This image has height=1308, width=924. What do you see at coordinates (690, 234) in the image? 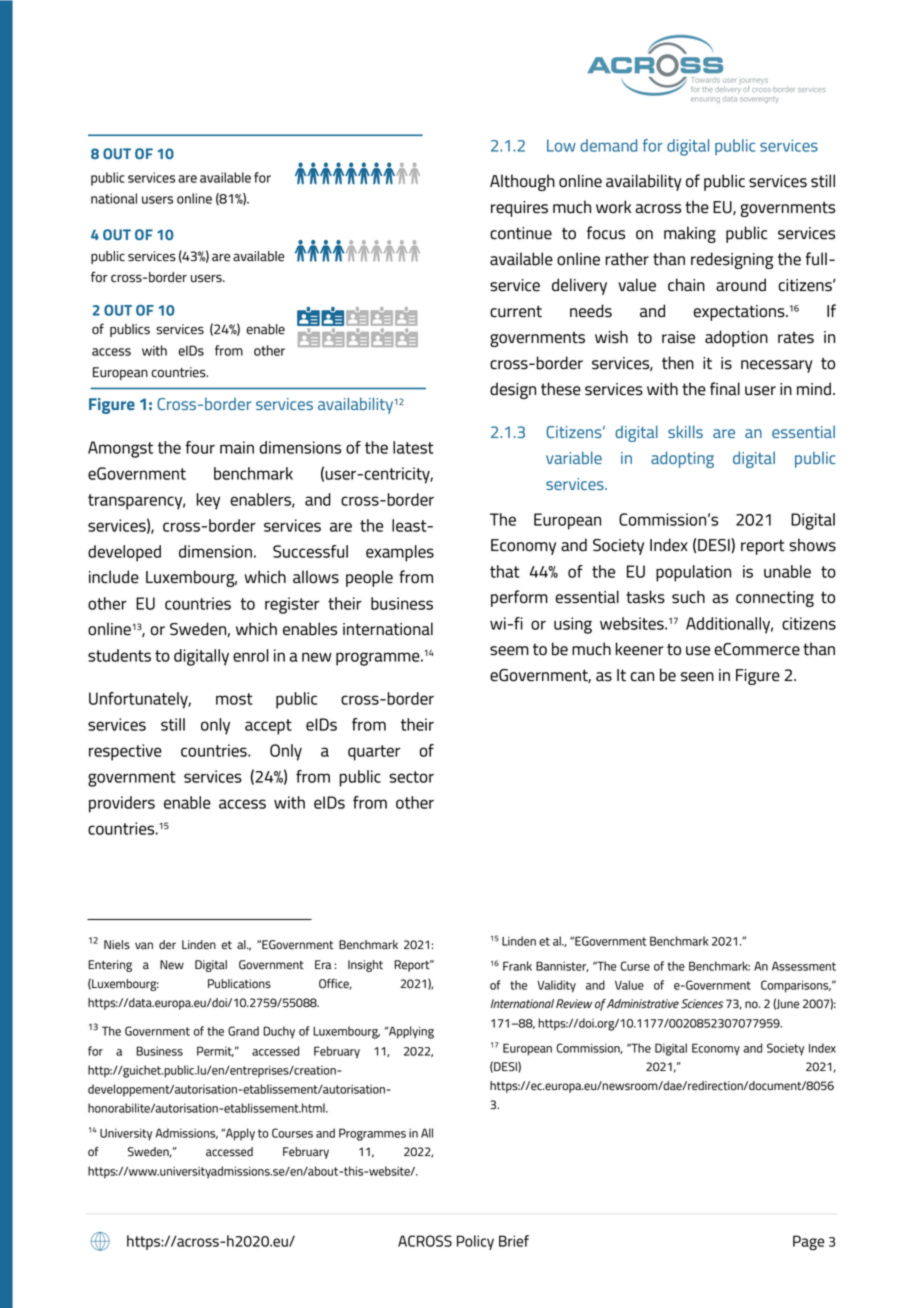
I see `making` at bounding box center [690, 234].
